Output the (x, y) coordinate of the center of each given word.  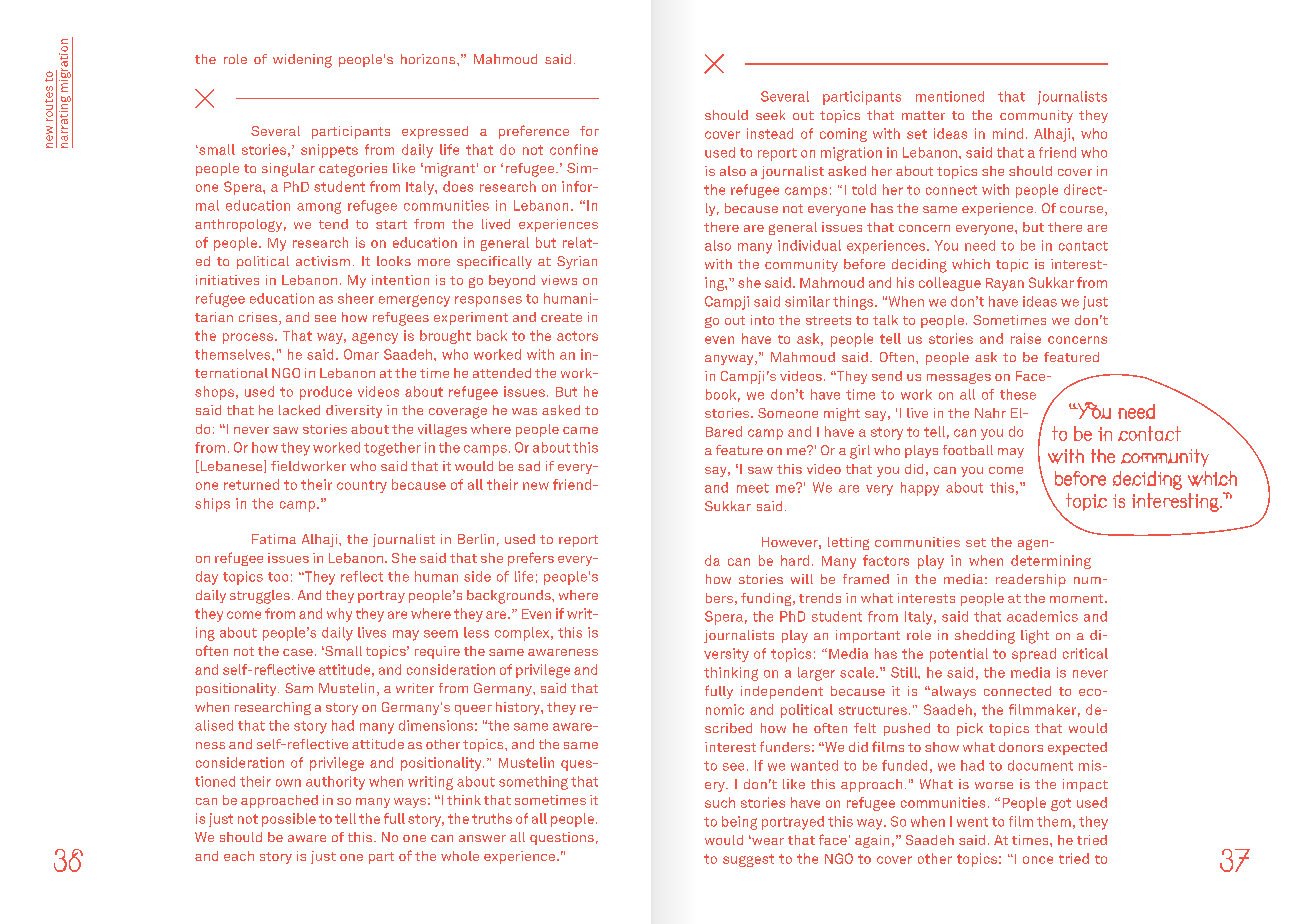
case (298, 652)
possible (289, 820)
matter (923, 115)
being (739, 823)
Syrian (577, 262)
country (362, 486)
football (968, 450)
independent (782, 692)
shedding (985, 637)
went (972, 822)
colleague (950, 284)
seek (770, 115)
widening (302, 61)
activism (323, 261)
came (580, 430)
